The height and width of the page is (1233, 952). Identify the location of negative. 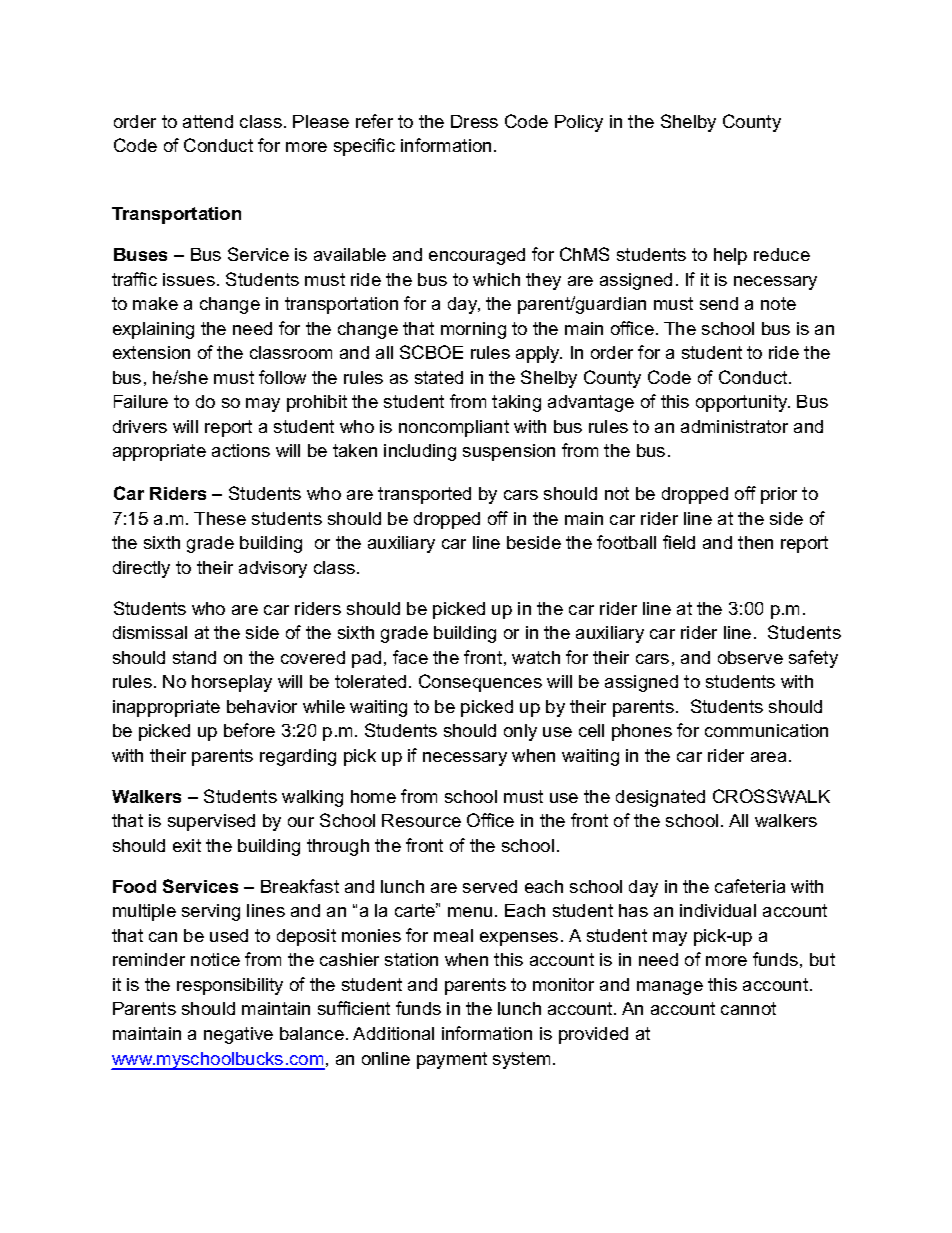
(238, 1035).
